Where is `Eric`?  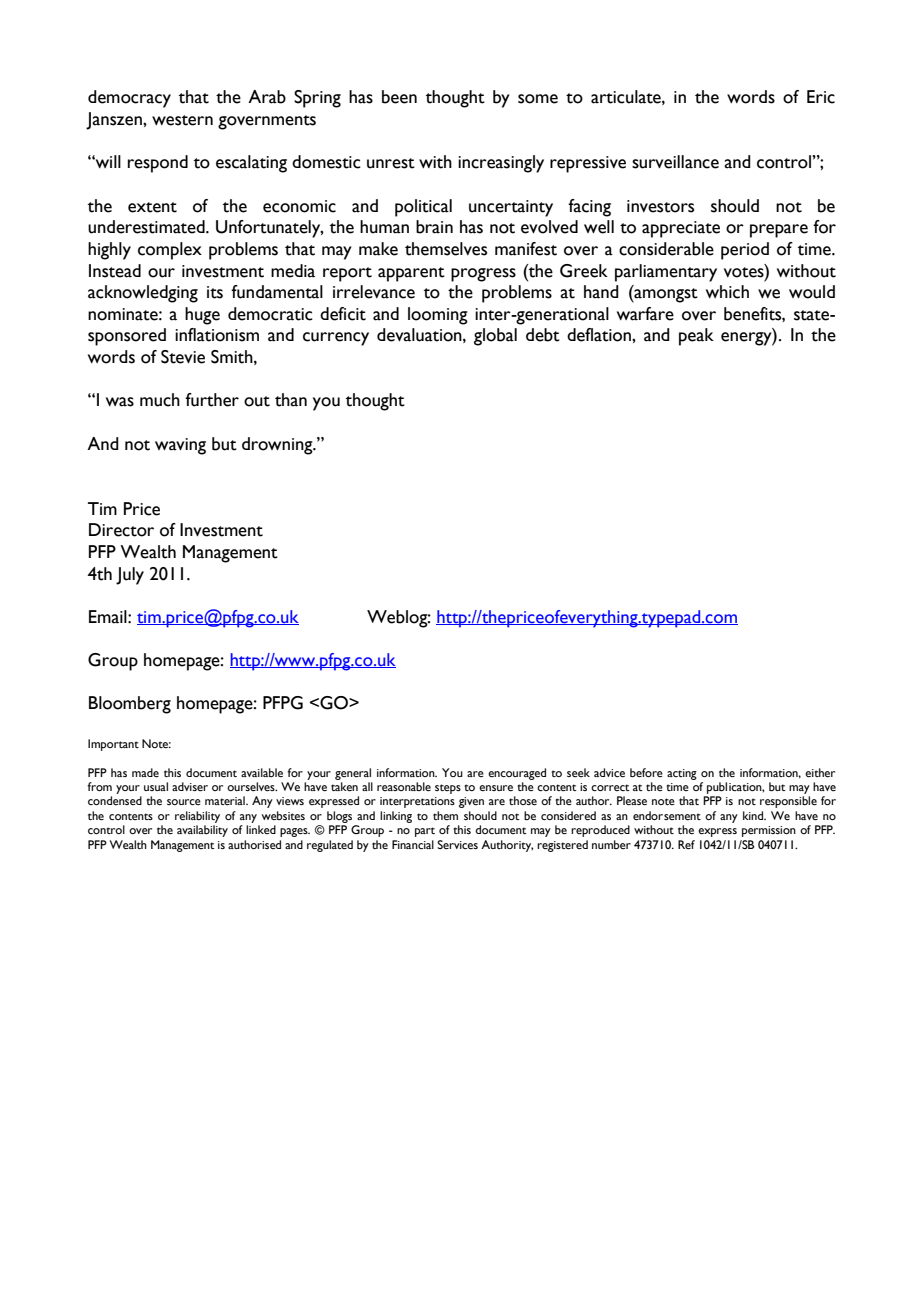
Eric is located at coordinates (821, 97).
